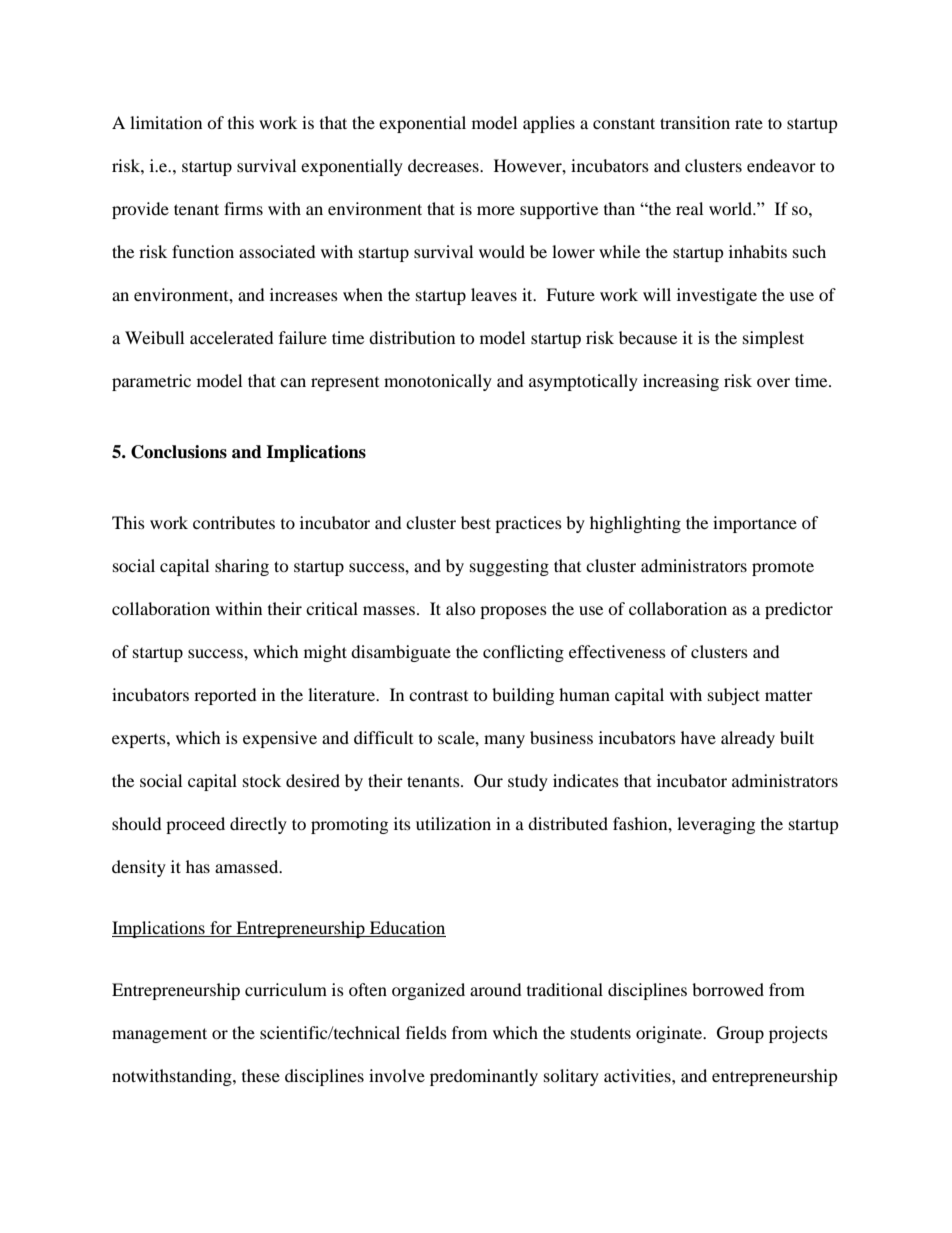 The image size is (952, 1233). Describe the element at coordinates (740, 1034) in the screenshot. I see `Group` at that location.
